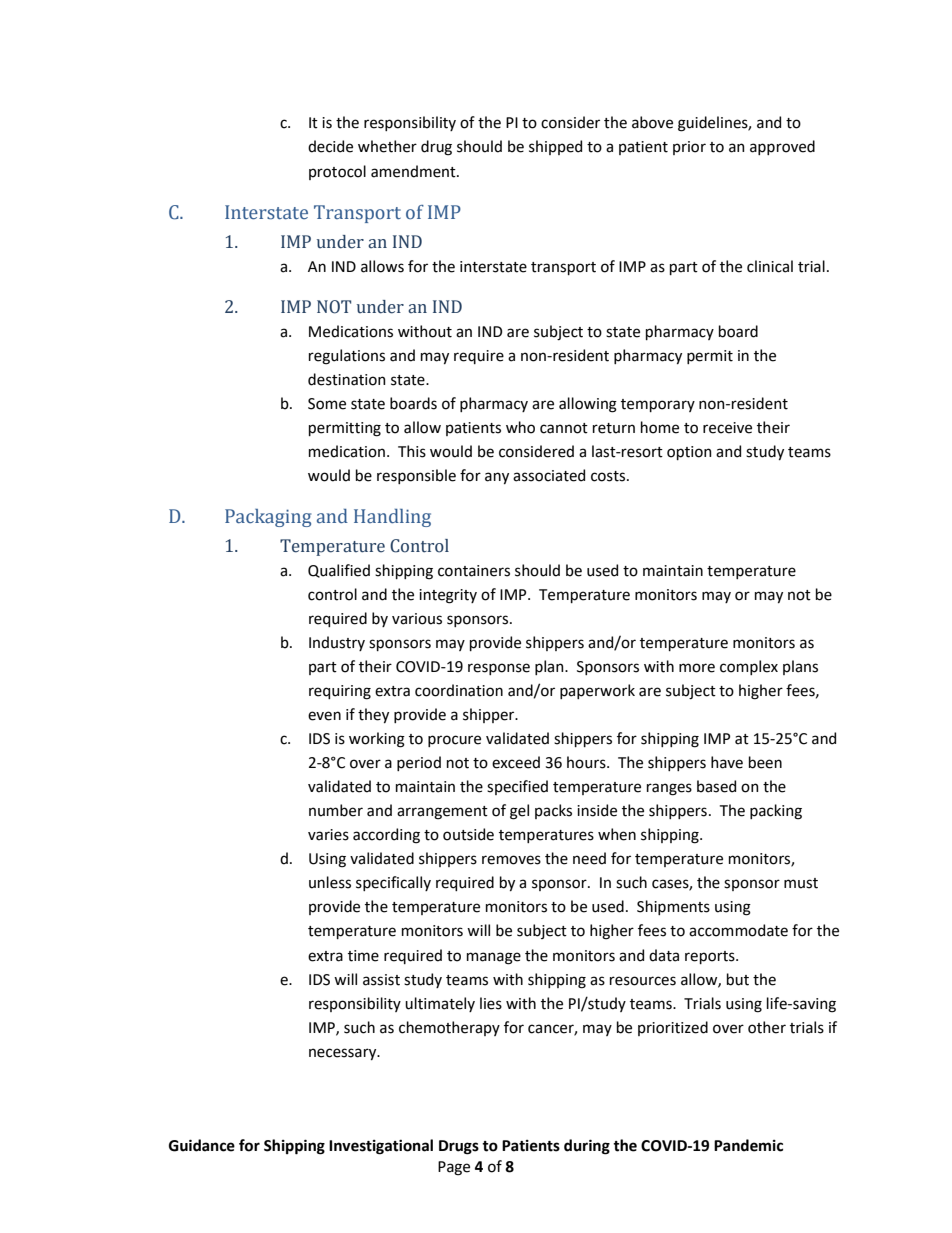  I want to click on Industry, so click(337, 643).
